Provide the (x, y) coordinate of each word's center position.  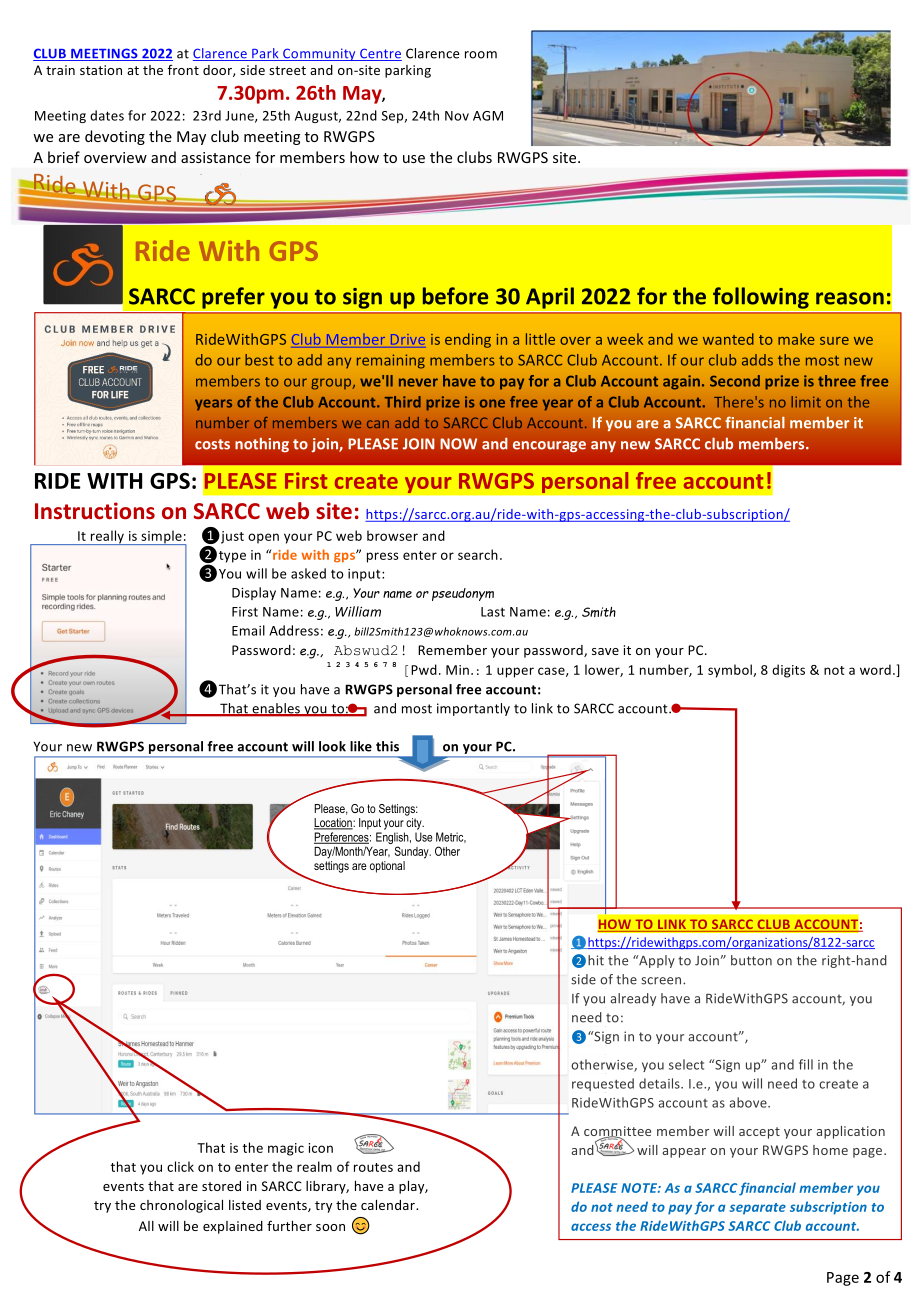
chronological (181, 1206)
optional (387, 867)
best (259, 360)
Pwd (424, 669)
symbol (731, 671)
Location (334, 824)
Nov (457, 116)
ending (468, 340)
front (183, 70)
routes (373, 1167)
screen (662, 981)
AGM (488, 116)
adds (757, 360)
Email (248, 630)
